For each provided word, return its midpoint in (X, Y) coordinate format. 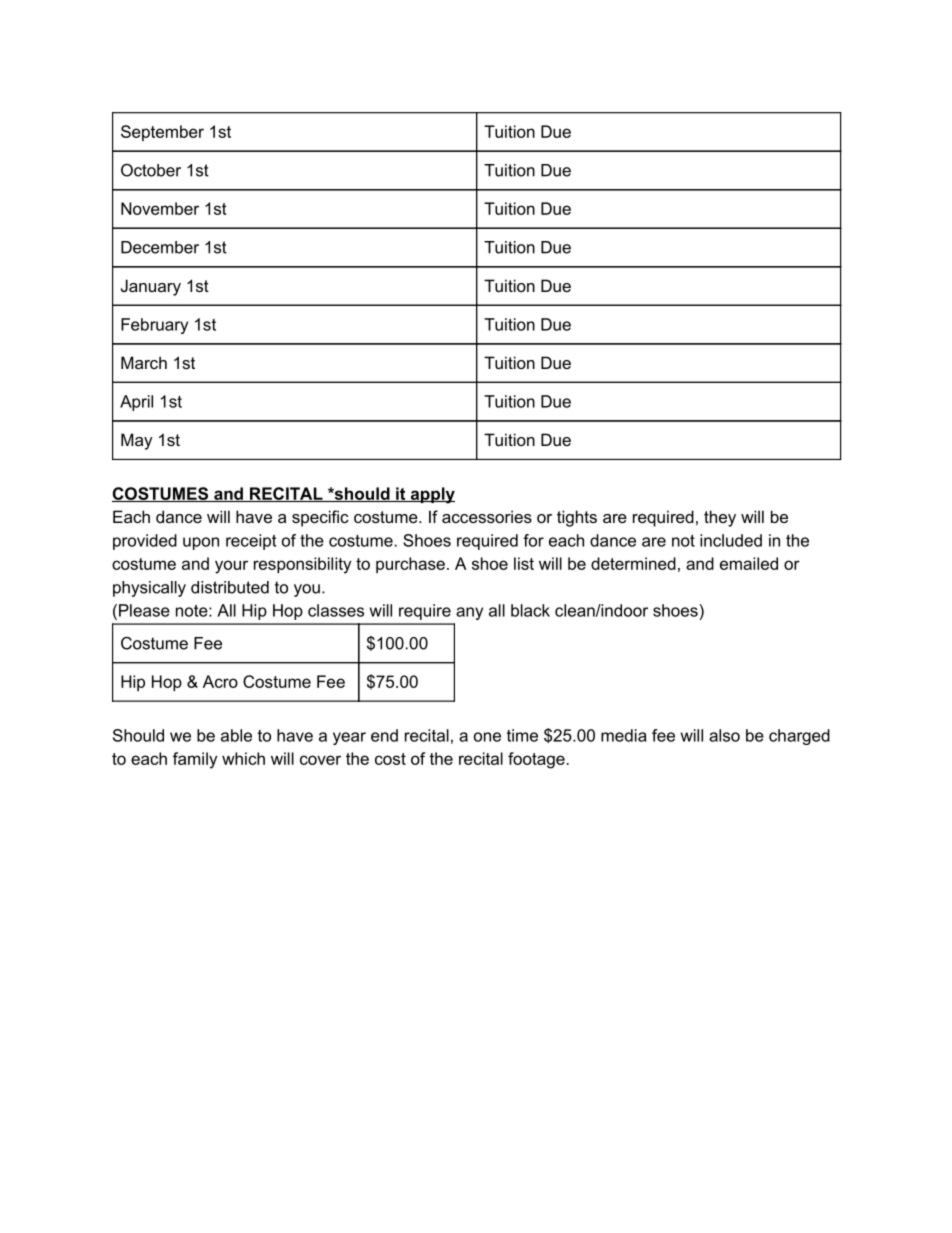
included (731, 540)
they (720, 518)
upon (201, 543)
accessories (487, 516)
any (469, 613)
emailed (749, 563)
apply (431, 495)
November (160, 208)
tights (577, 518)
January (151, 287)
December (160, 247)
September (162, 133)
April (136, 403)
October (151, 170)
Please (144, 610)
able (236, 735)
